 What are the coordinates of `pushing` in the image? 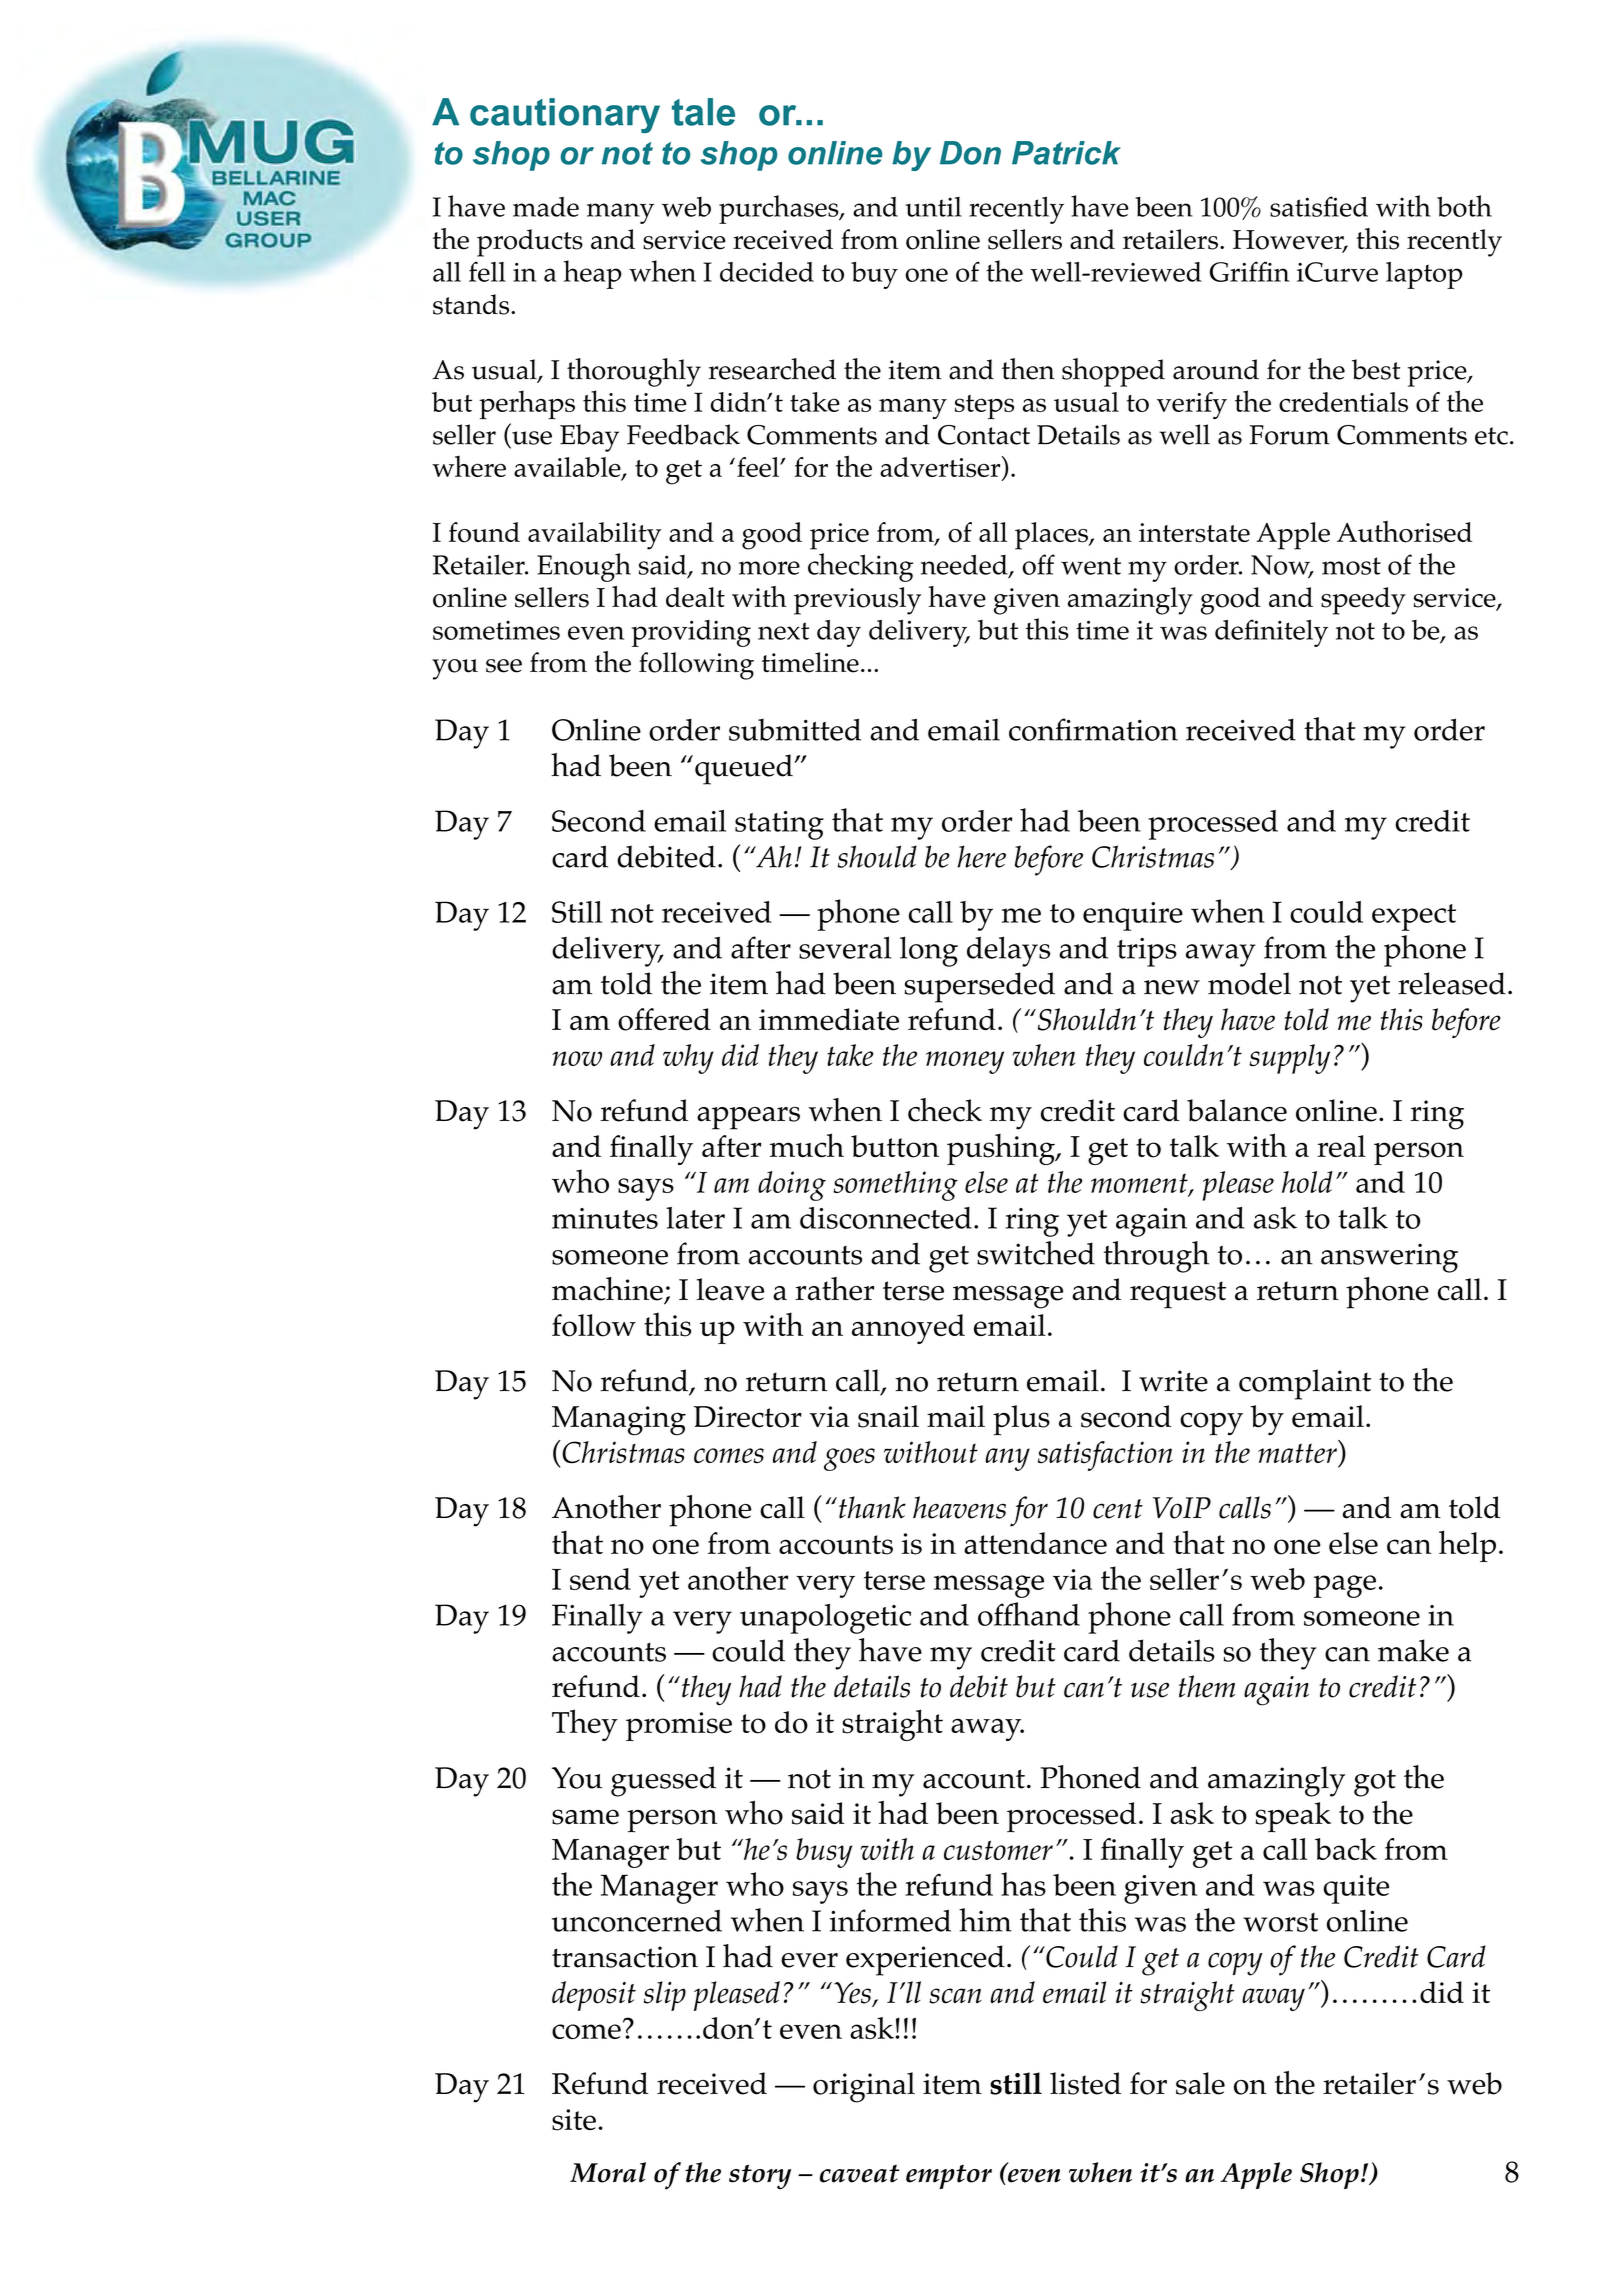 It's located at (1002, 1149).
